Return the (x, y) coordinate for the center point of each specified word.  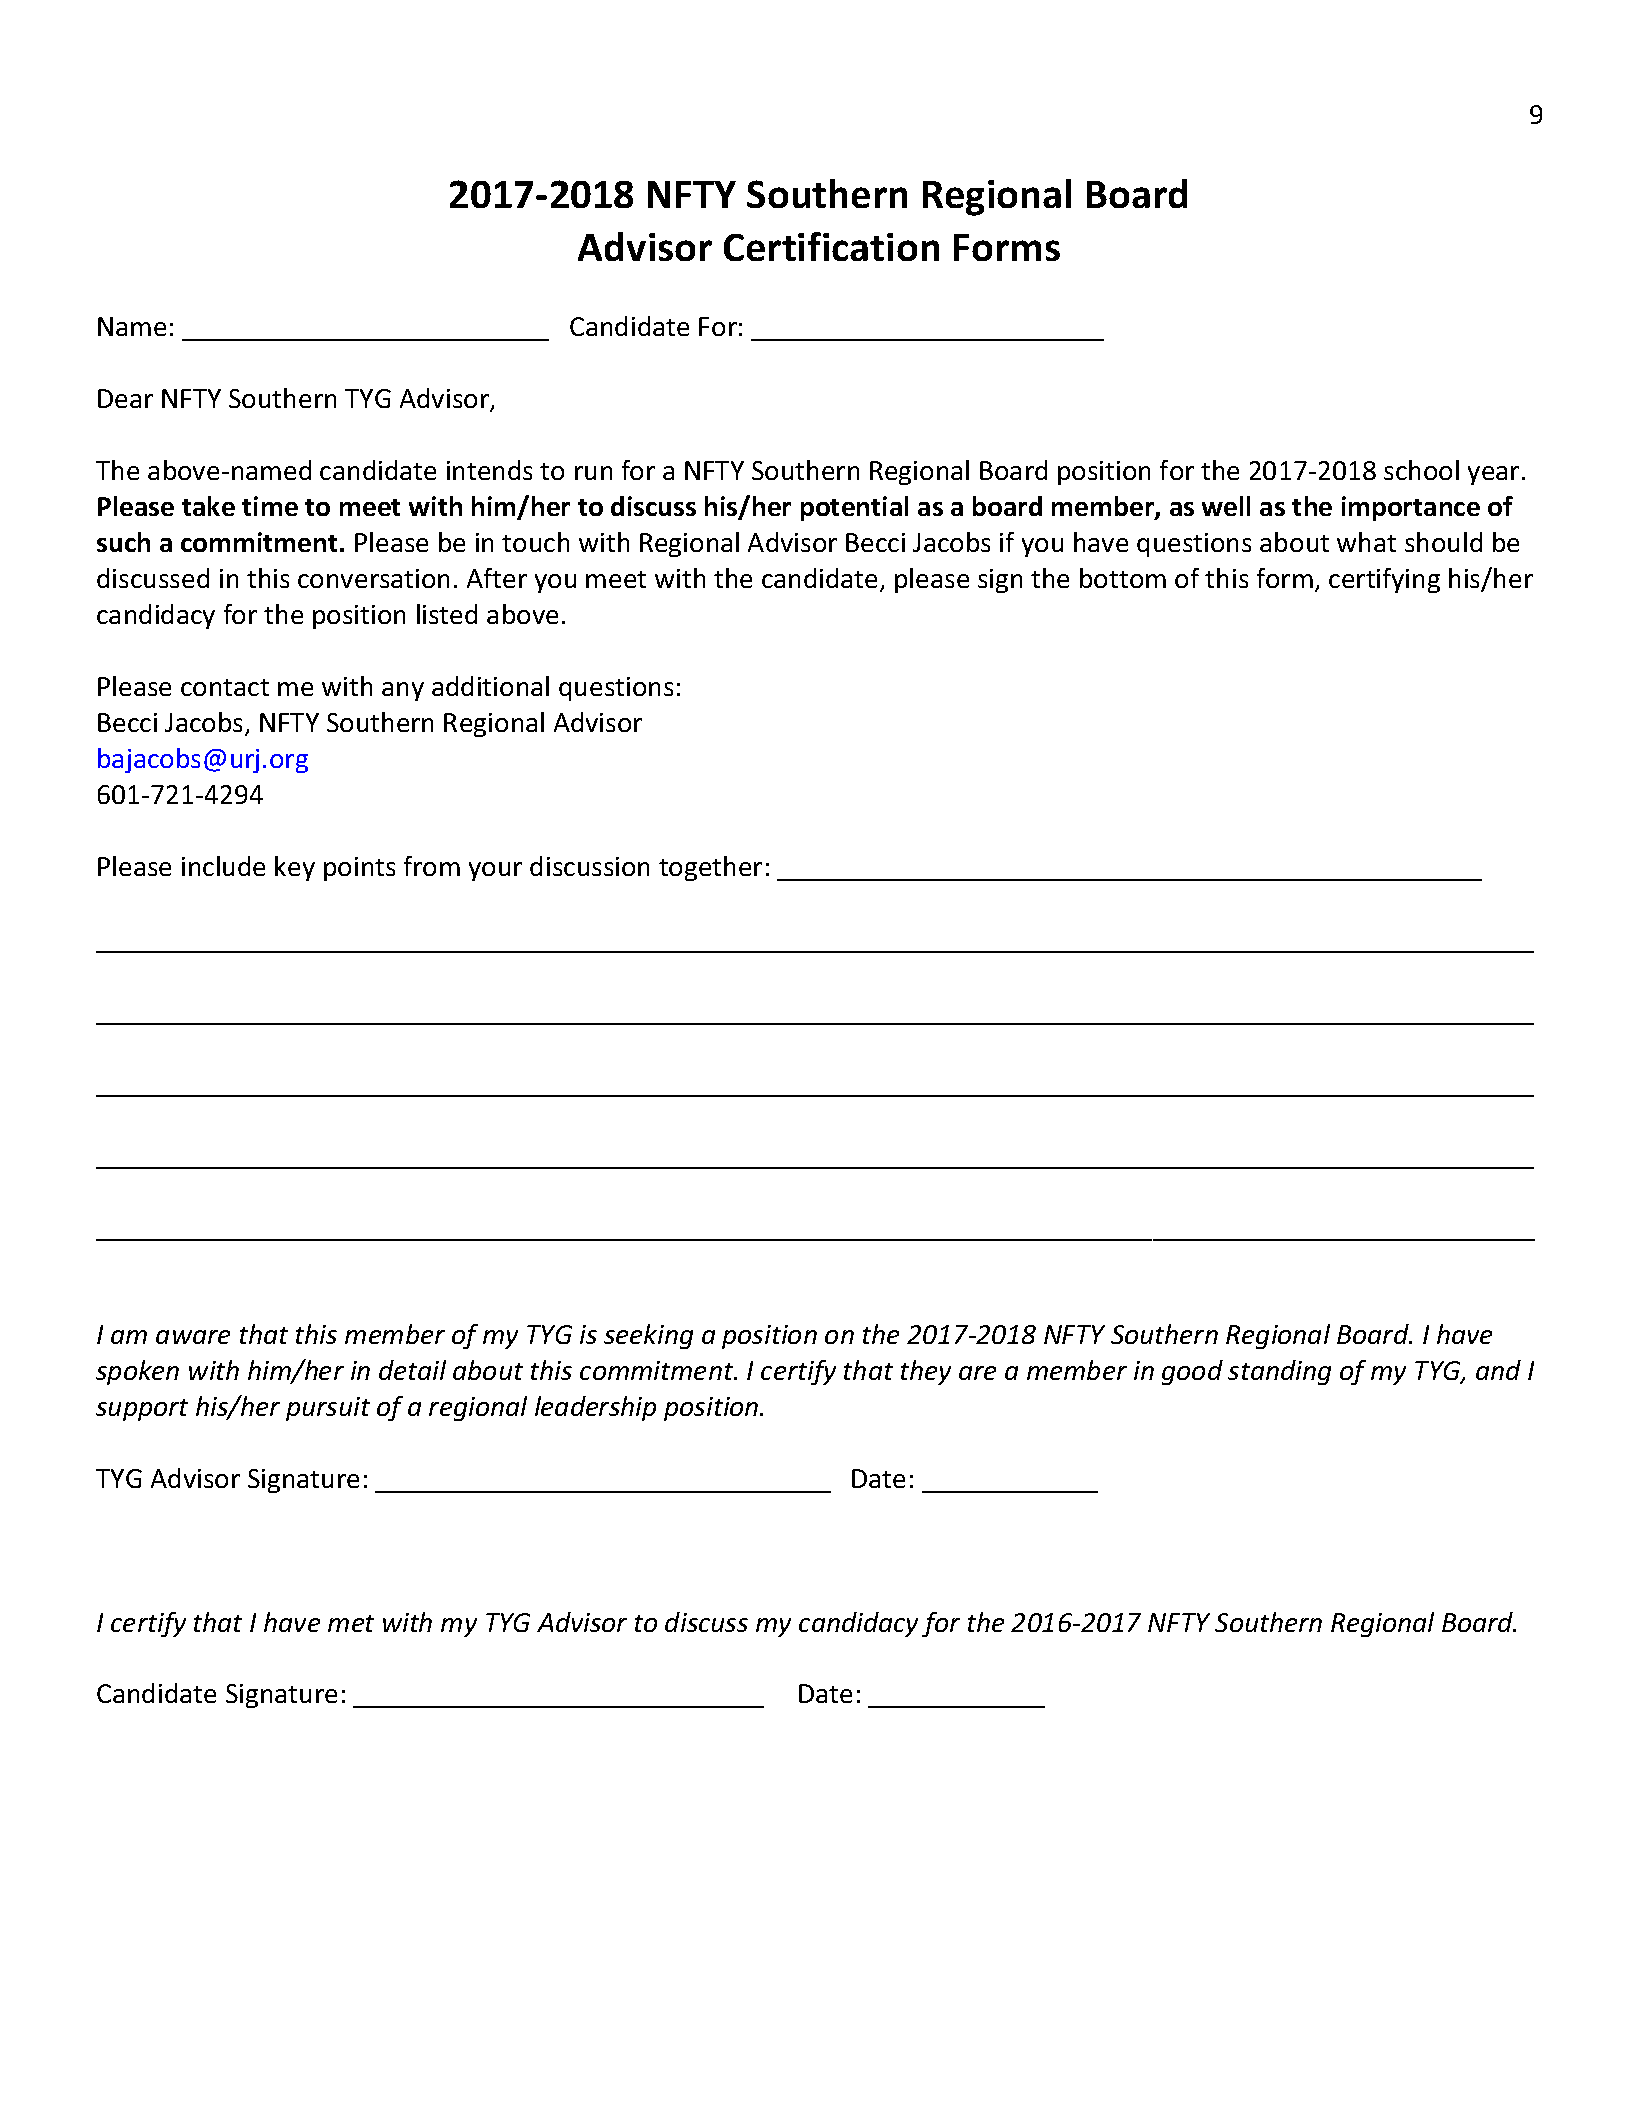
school (1421, 470)
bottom (1123, 578)
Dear (125, 398)
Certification (831, 246)
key (295, 868)
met (351, 1623)
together (710, 868)
